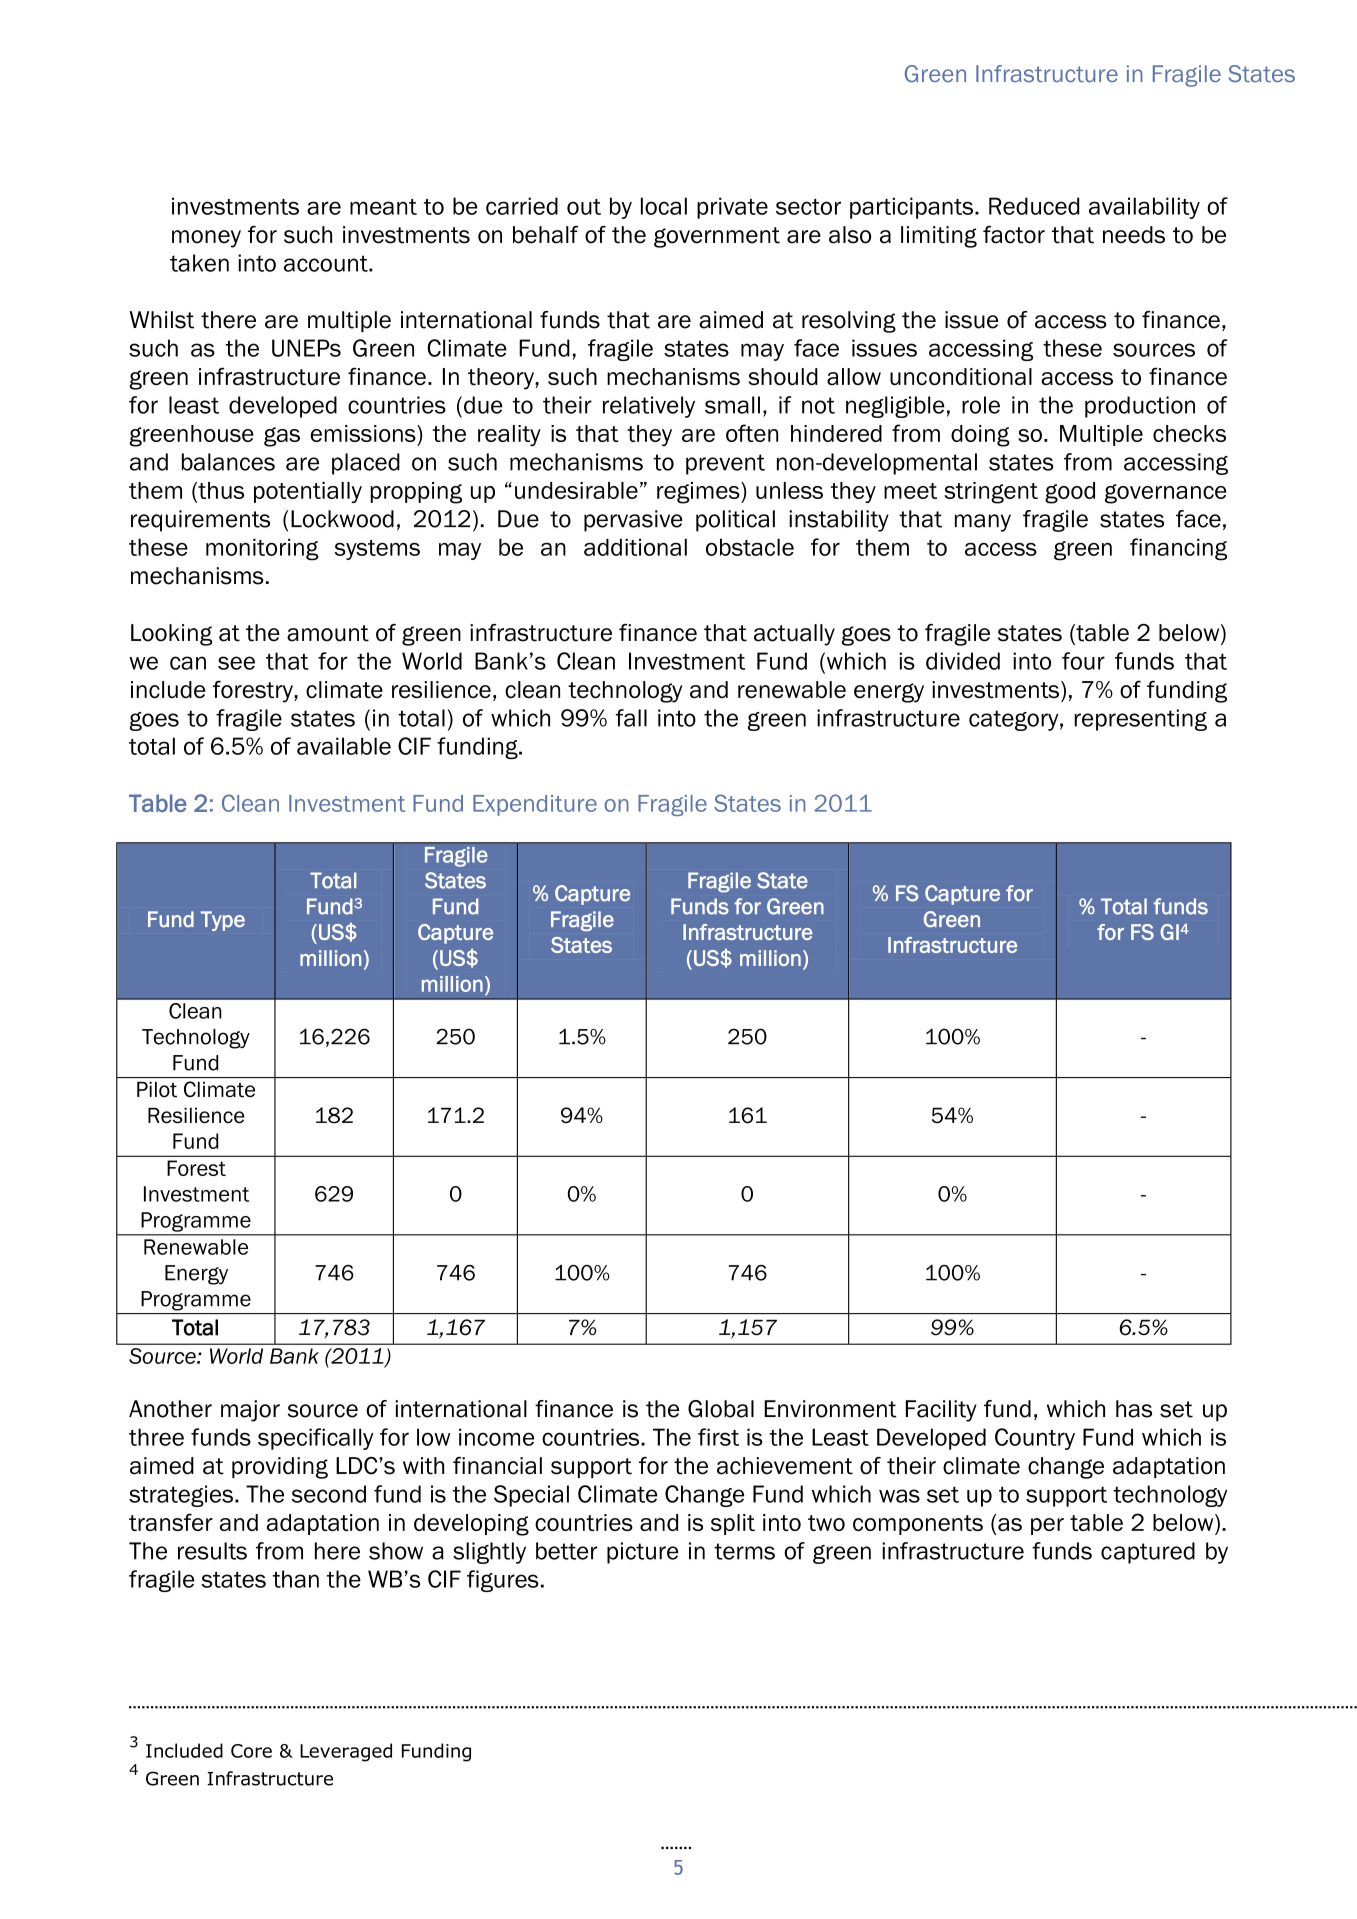 This screenshot has height=1919, width=1357. I want to click on fall, so click(631, 718).
